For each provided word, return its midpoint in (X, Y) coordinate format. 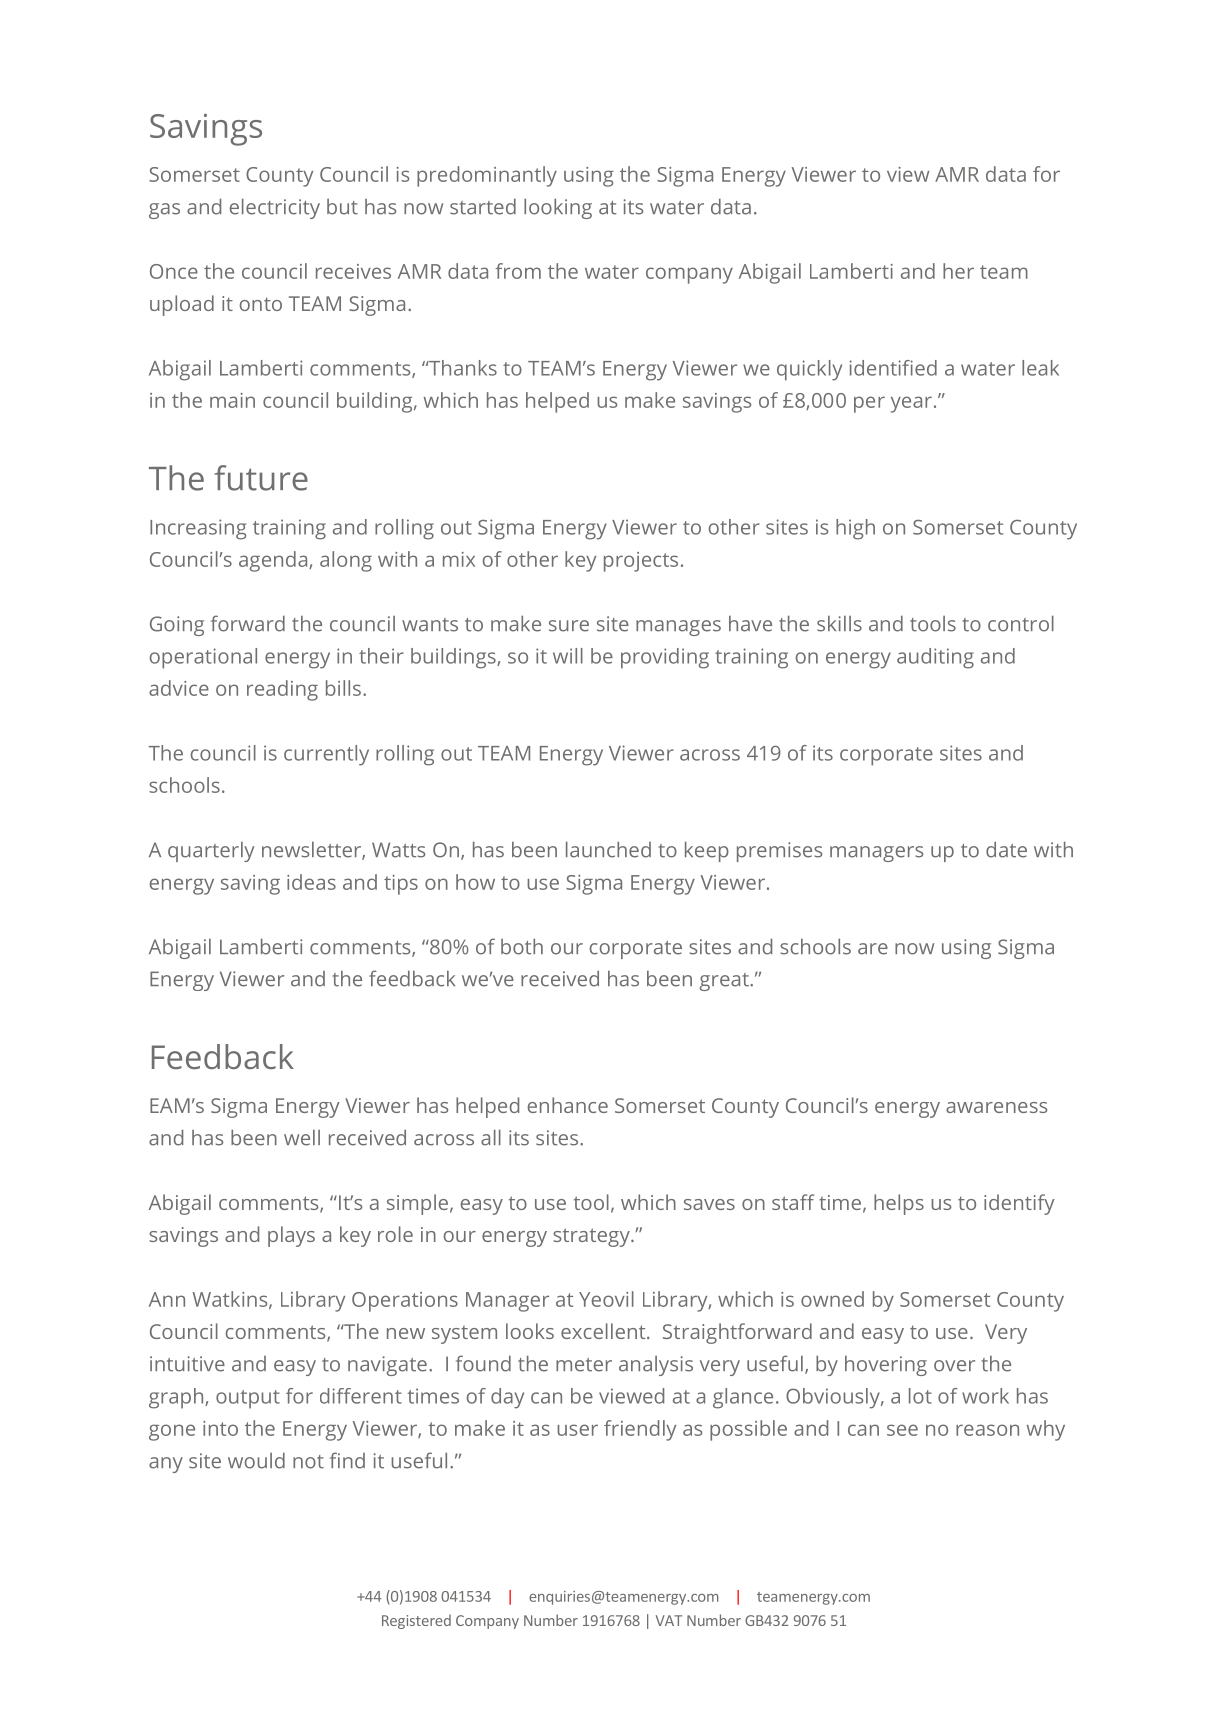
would (256, 1460)
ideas (311, 882)
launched (608, 849)
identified (893, 368)
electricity (275, 208)
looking (558, 208)
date (1006, 849)
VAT (669, 1620)
